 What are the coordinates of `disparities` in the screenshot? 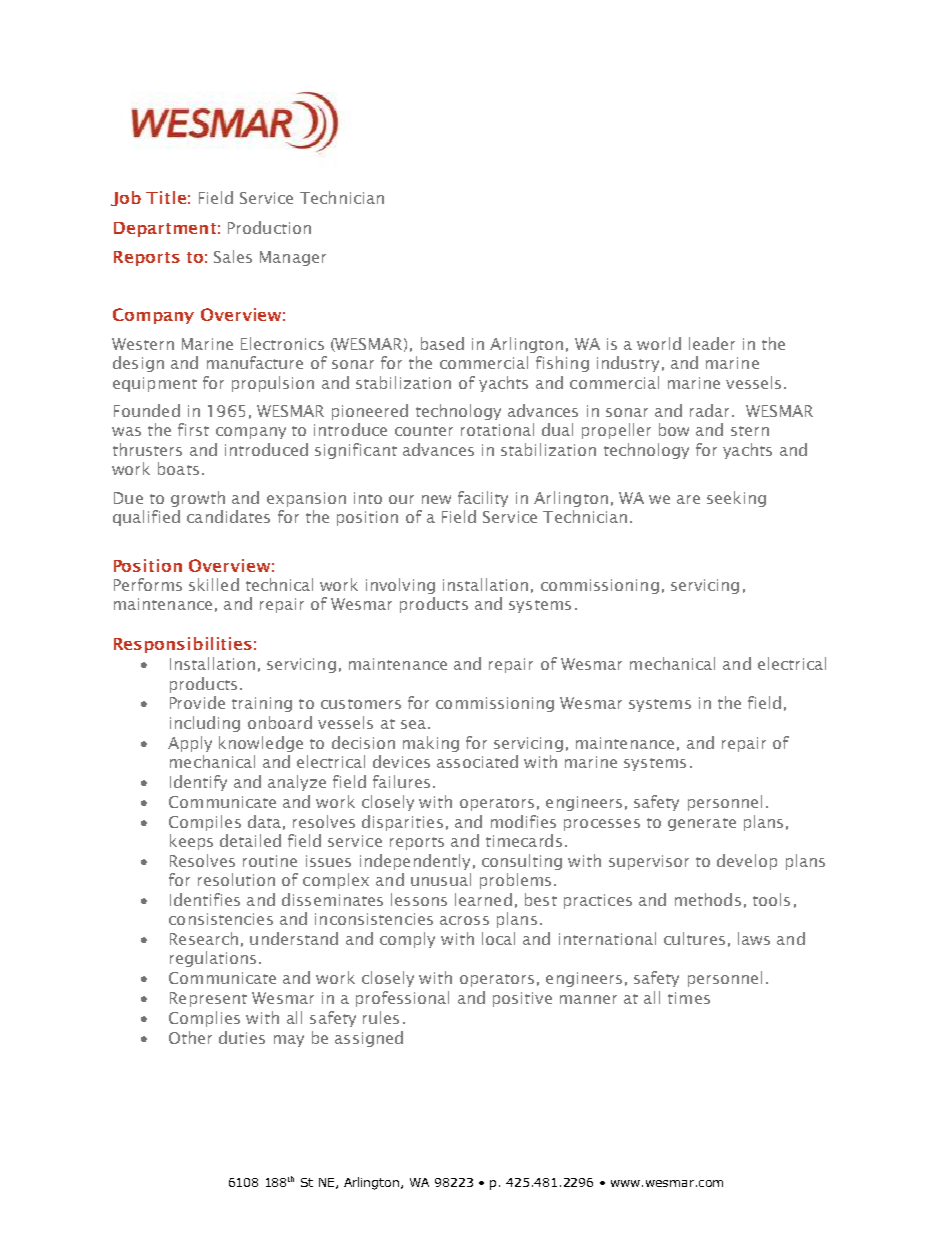 It's located at (402, 823).
